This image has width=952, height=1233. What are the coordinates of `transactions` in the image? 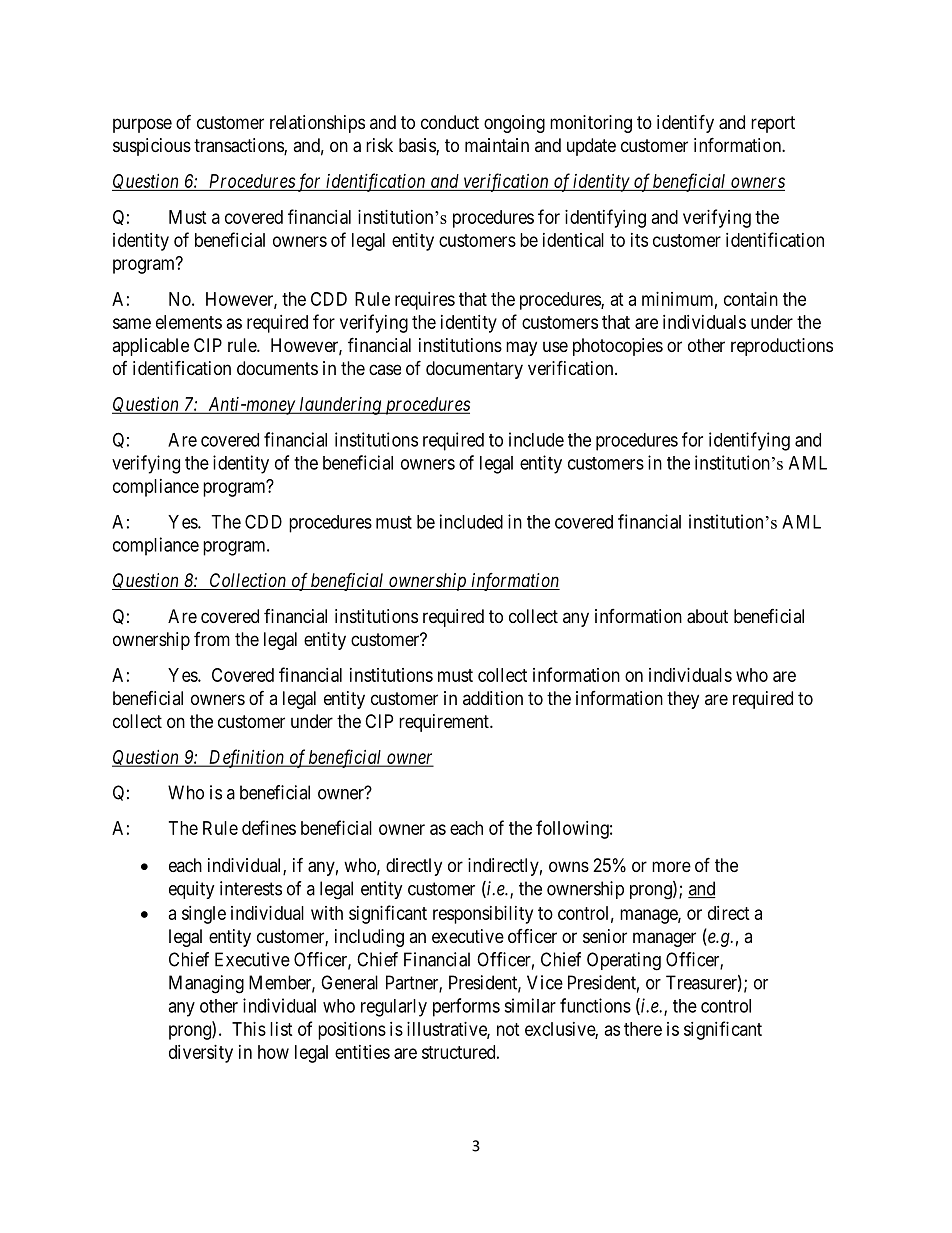 It's located at (239, 146).
